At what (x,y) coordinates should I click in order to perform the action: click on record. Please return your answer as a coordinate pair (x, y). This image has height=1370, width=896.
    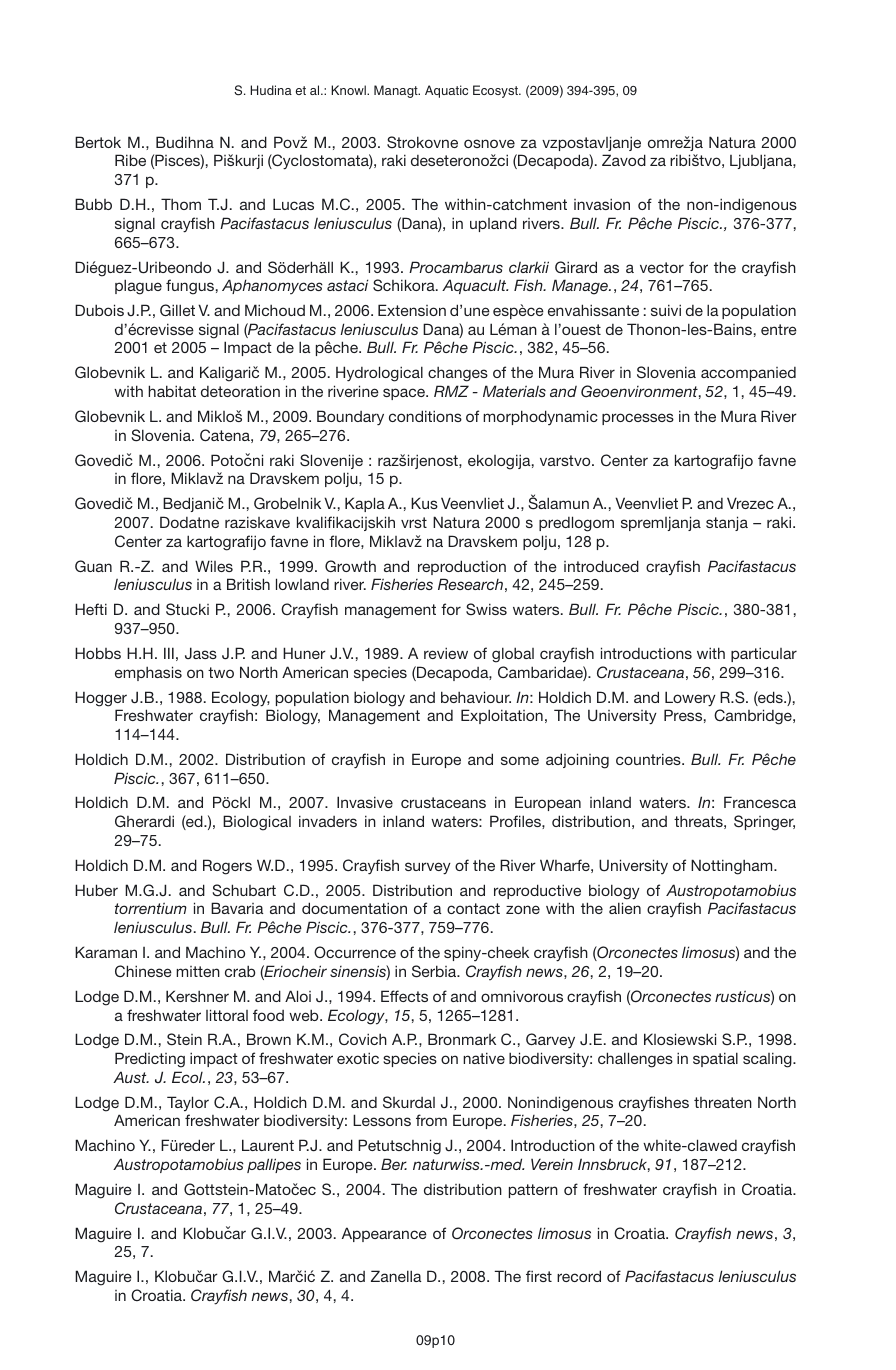
    Looking at the image, I should click on (579, 1276).
